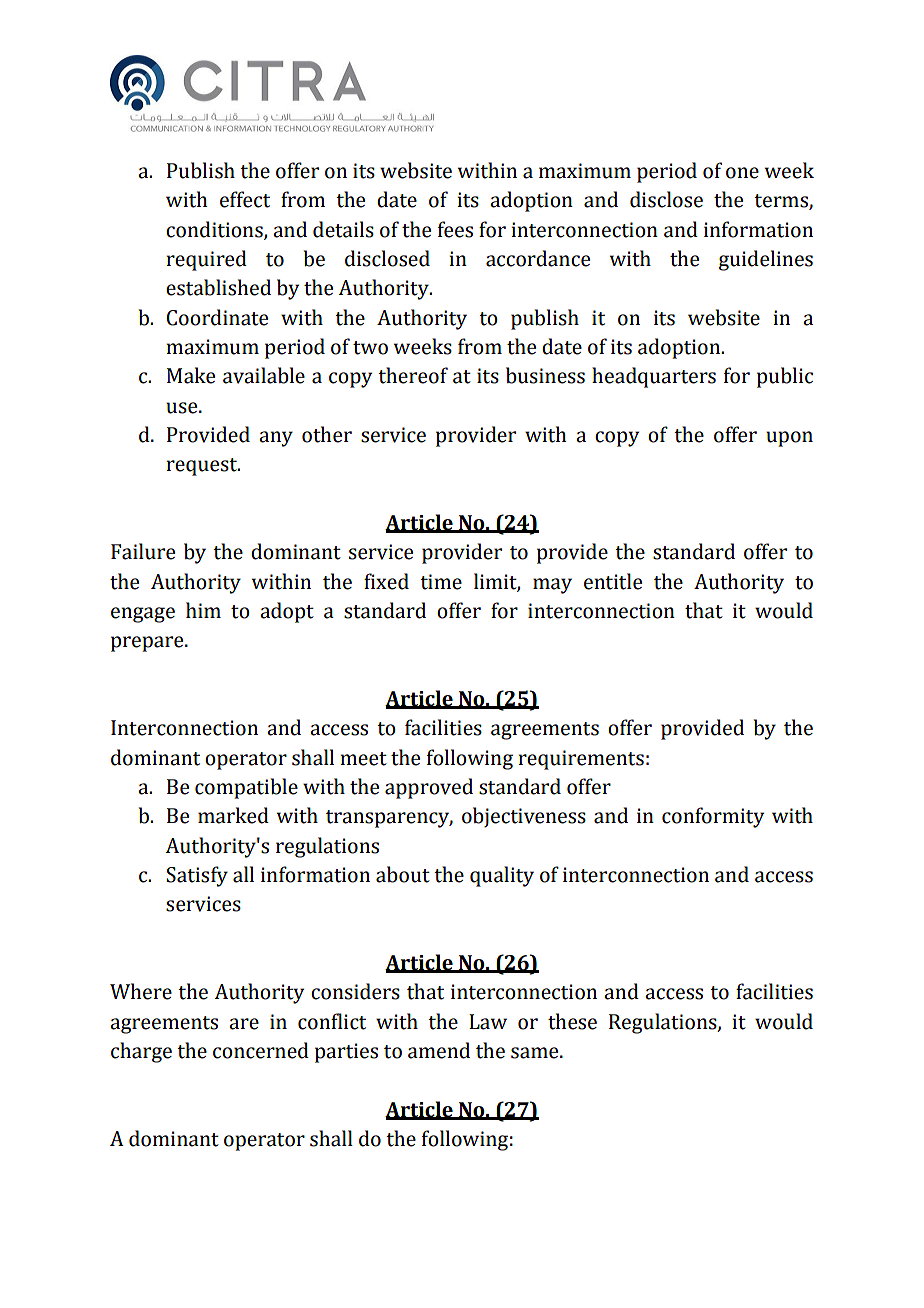  Describe the element at coordinates (742, 173) in the image. I see `one` at that location.
